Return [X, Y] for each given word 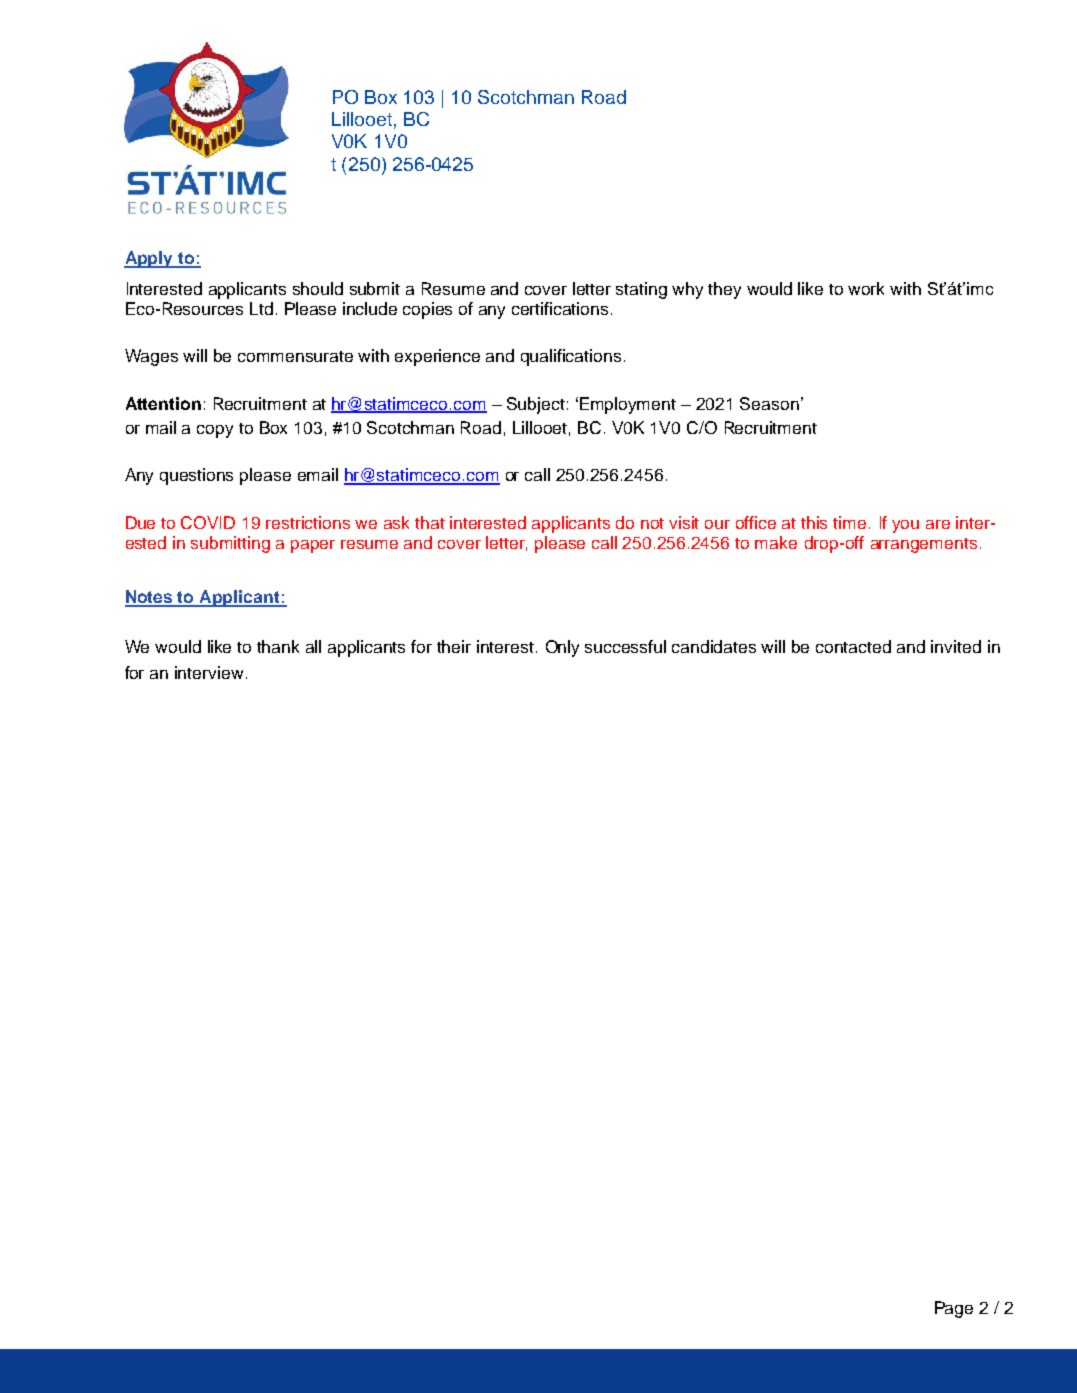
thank [278, 646]
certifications [560, 308]
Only [562, 648]
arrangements [924, 545]
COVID [208, 522]
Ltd [261, 308]
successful [625, 646]
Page [954, 1309]
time [849, 522]
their [454, 646]
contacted [853, 646]
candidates [714, 646]
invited [956, 646]
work [866, 288]
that [430, 522]
